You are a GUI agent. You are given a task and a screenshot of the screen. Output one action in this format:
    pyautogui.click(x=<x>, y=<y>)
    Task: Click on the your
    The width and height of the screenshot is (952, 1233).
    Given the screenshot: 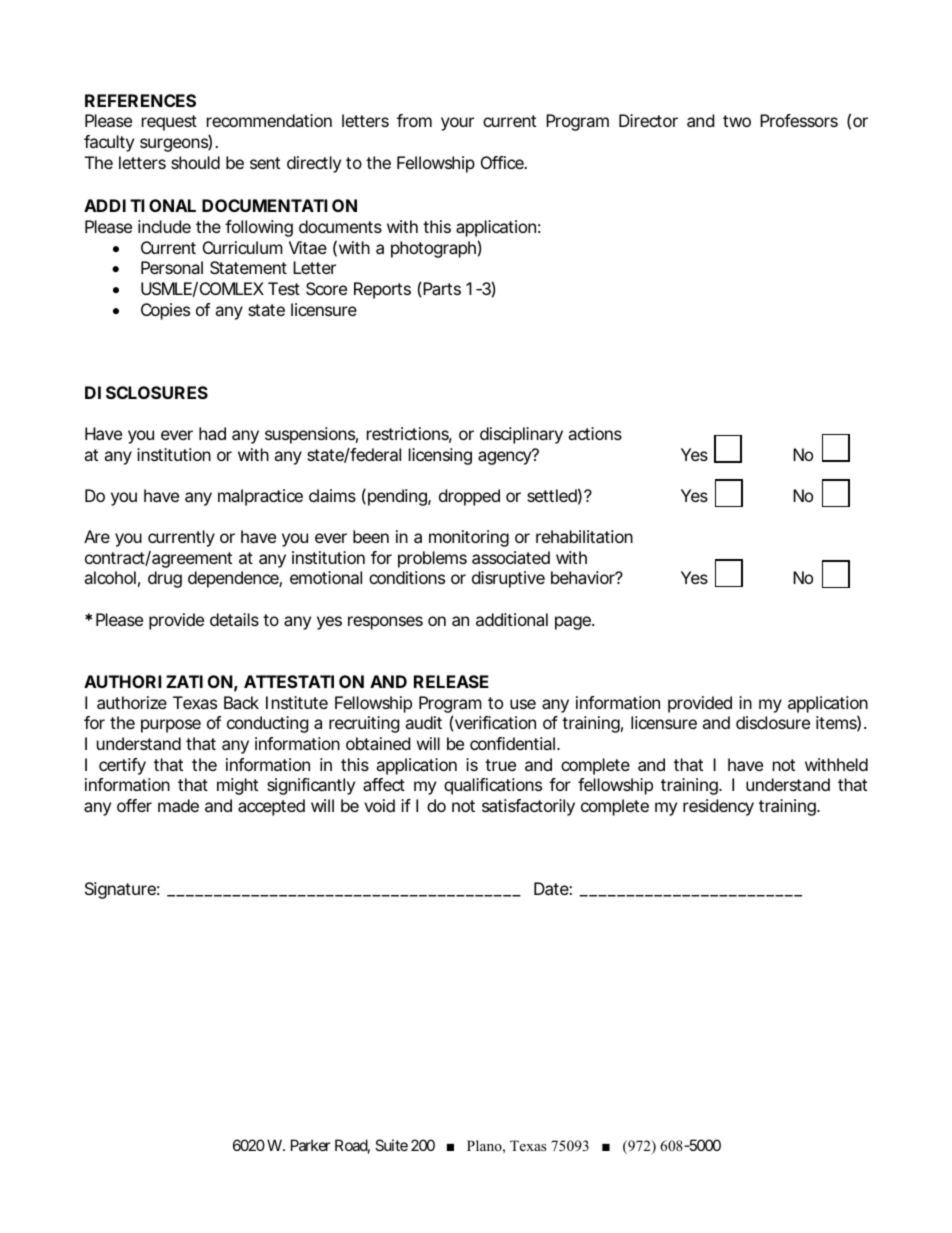 What is the action you would take?
    pyautogui.click(x=457, y=124)
